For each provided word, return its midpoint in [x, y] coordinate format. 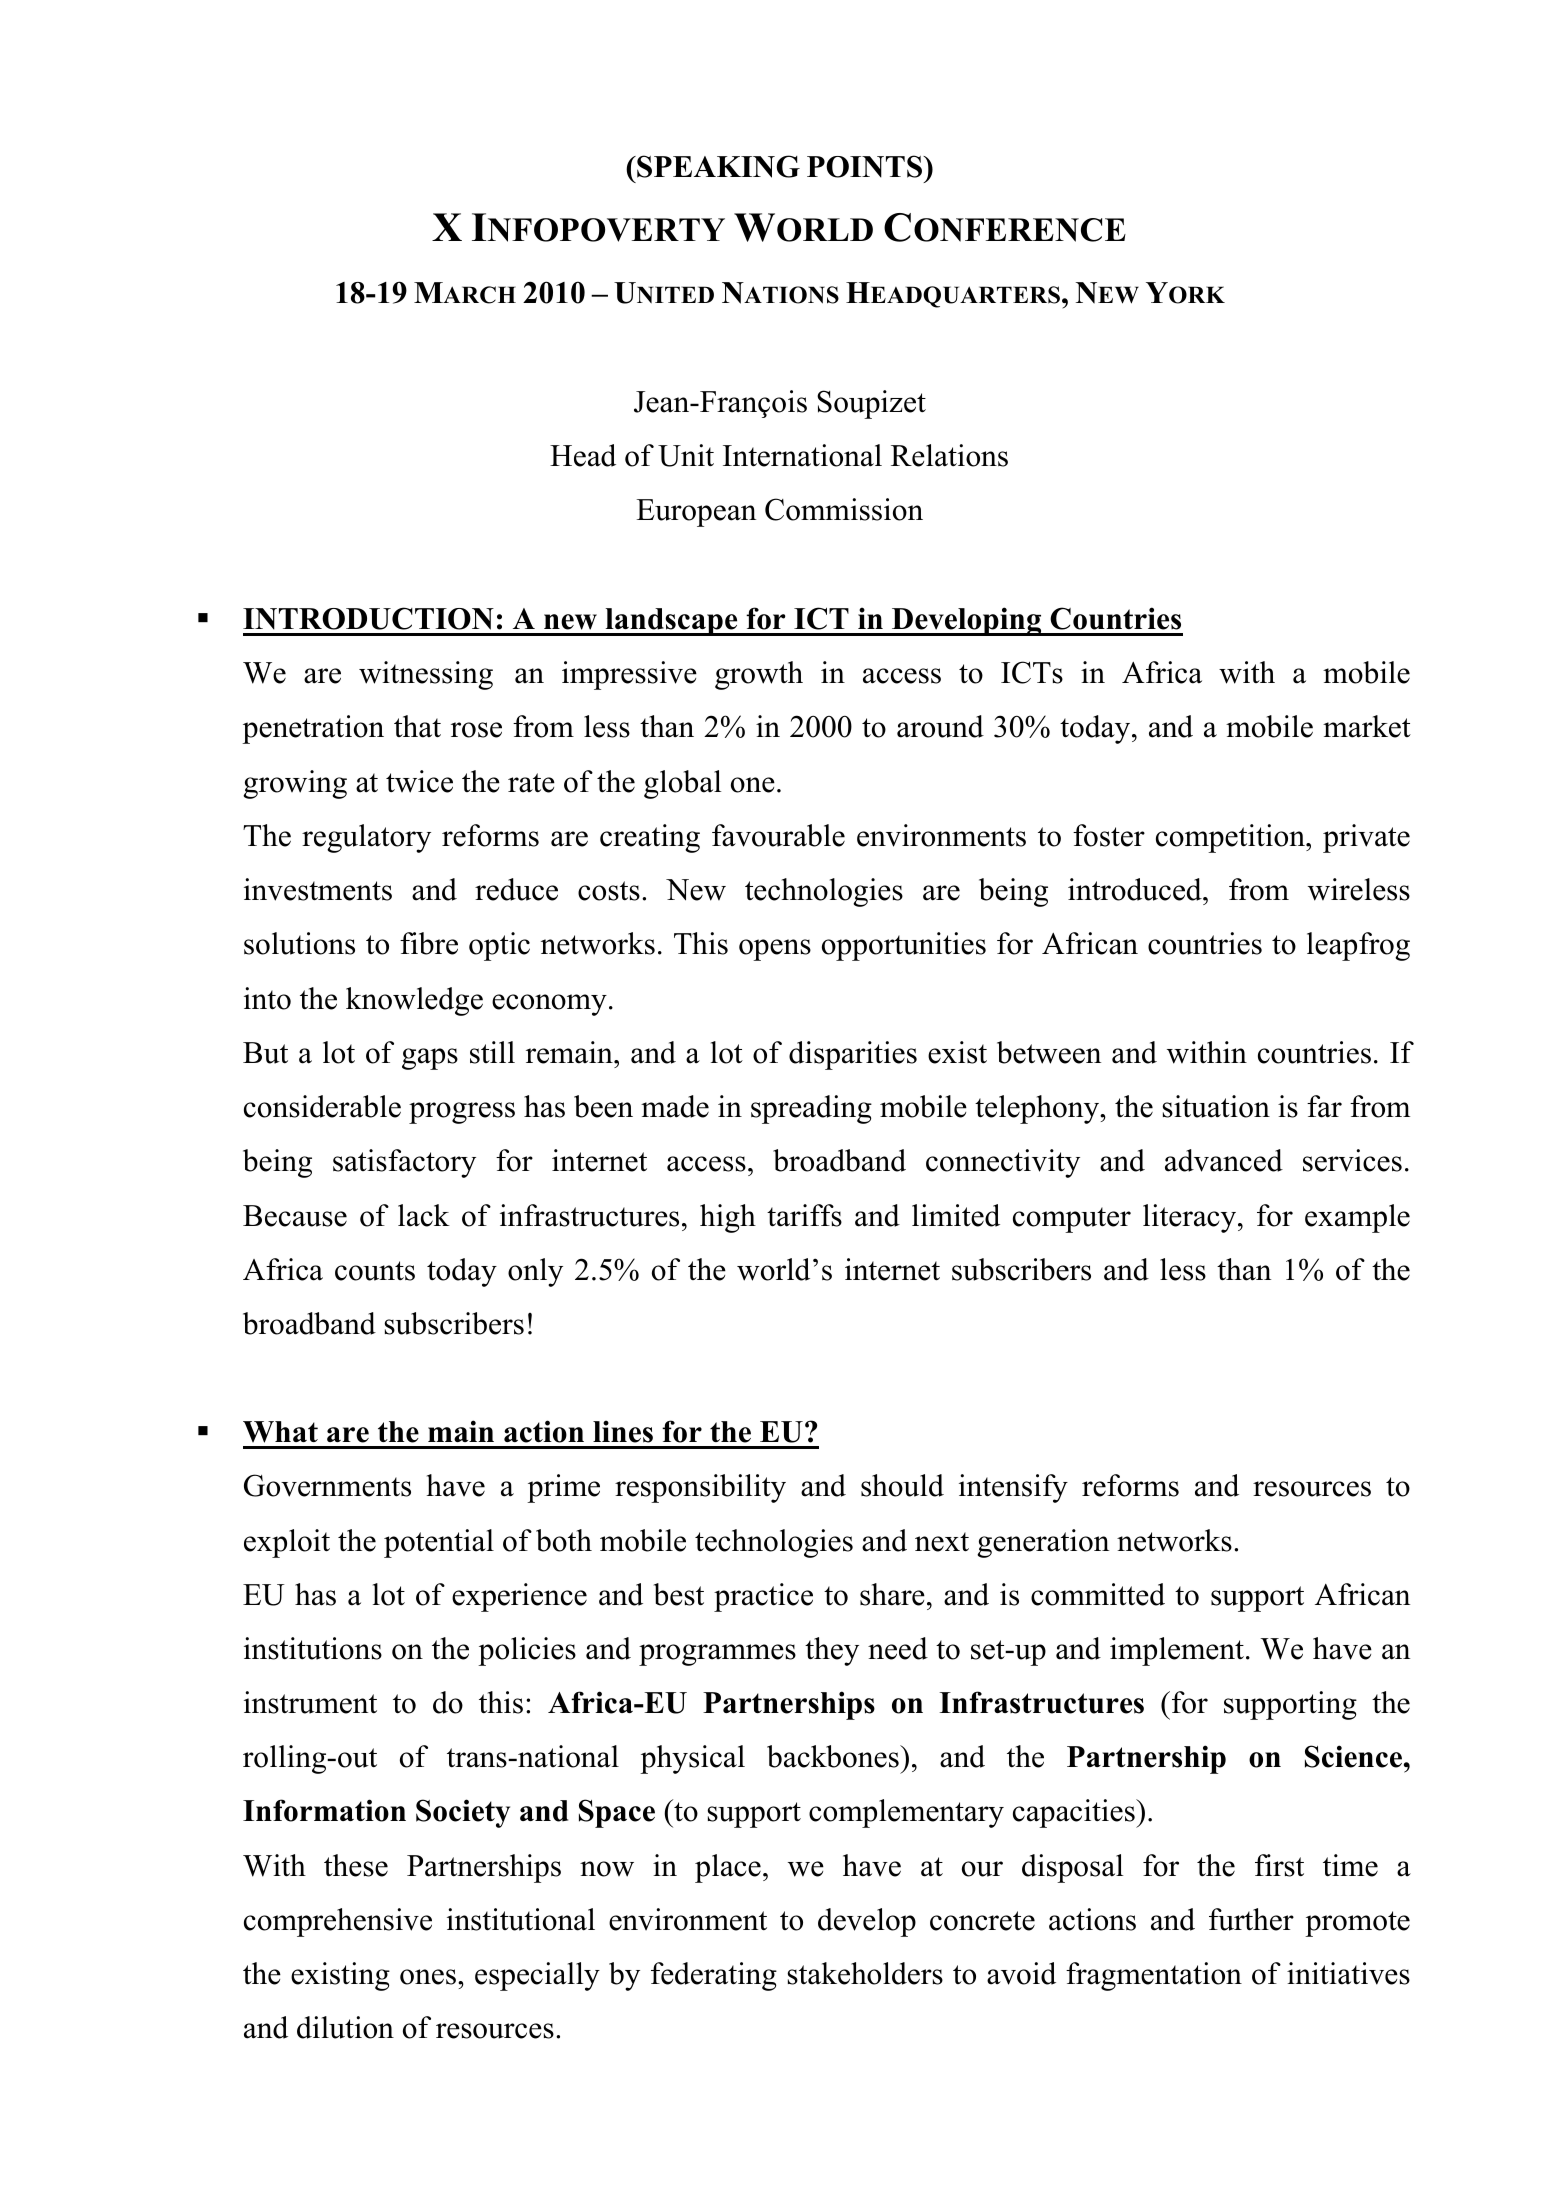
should [902, 1485]
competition [1231, 838]
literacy [1191, 1218]
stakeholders [865, 1973]
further [1251, 1919]
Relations [949, 455]
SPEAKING [717, 166]
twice [419, 781]
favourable [778, 835]
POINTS [866, 166]
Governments [327, 1485]
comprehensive [338, 1922]
